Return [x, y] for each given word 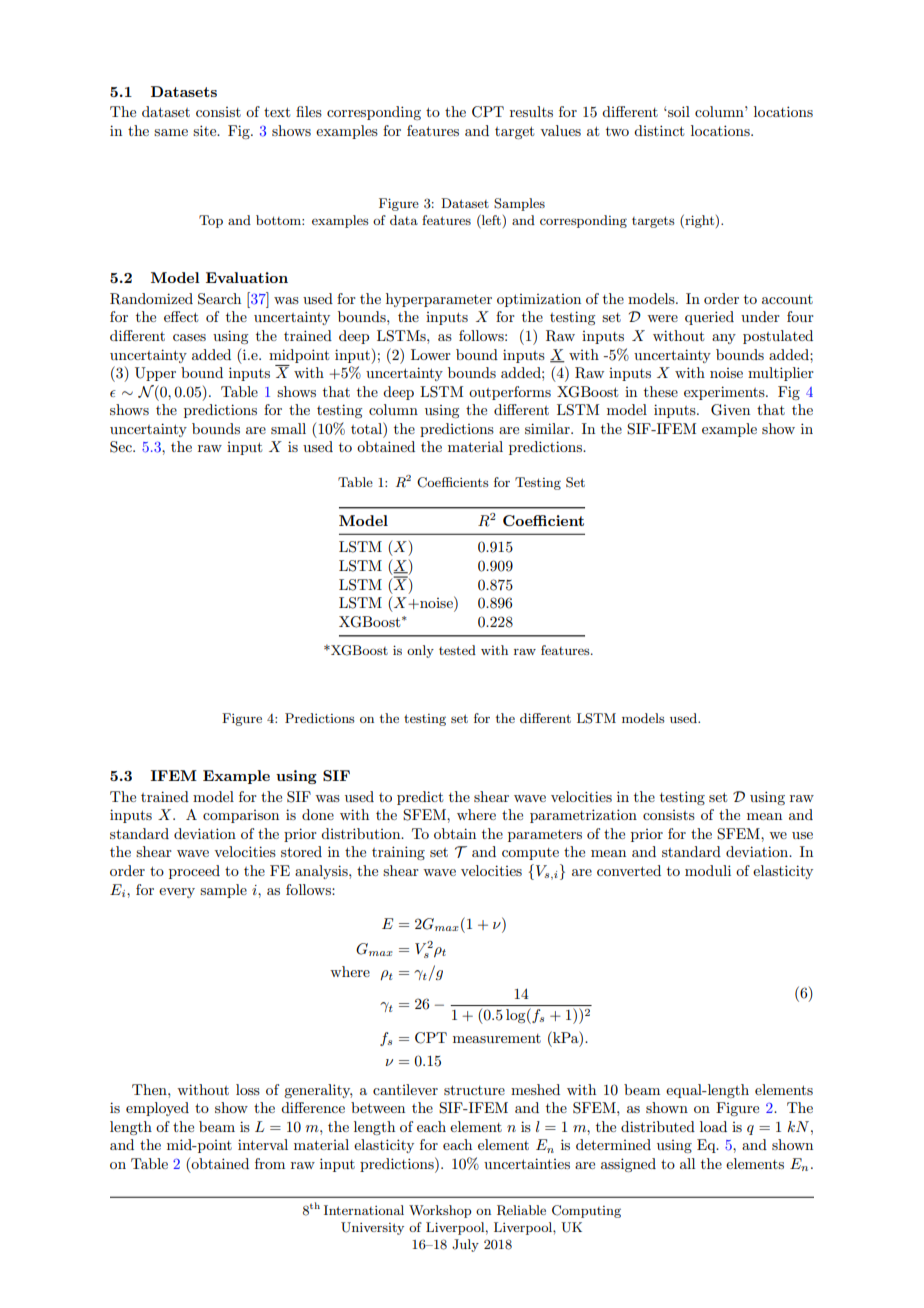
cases [189, 337]
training [398, 853]
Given [730, 410]
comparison [241, 816]
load [713, 1126]
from [270, 1163]
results [531, 111]
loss [248, 1089]
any [724, 339]
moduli [708, 870]
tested [457, 650]
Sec [122, 447]
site [206, 130]
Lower [431, 354]
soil [678, 111]
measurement [497, 1038]
